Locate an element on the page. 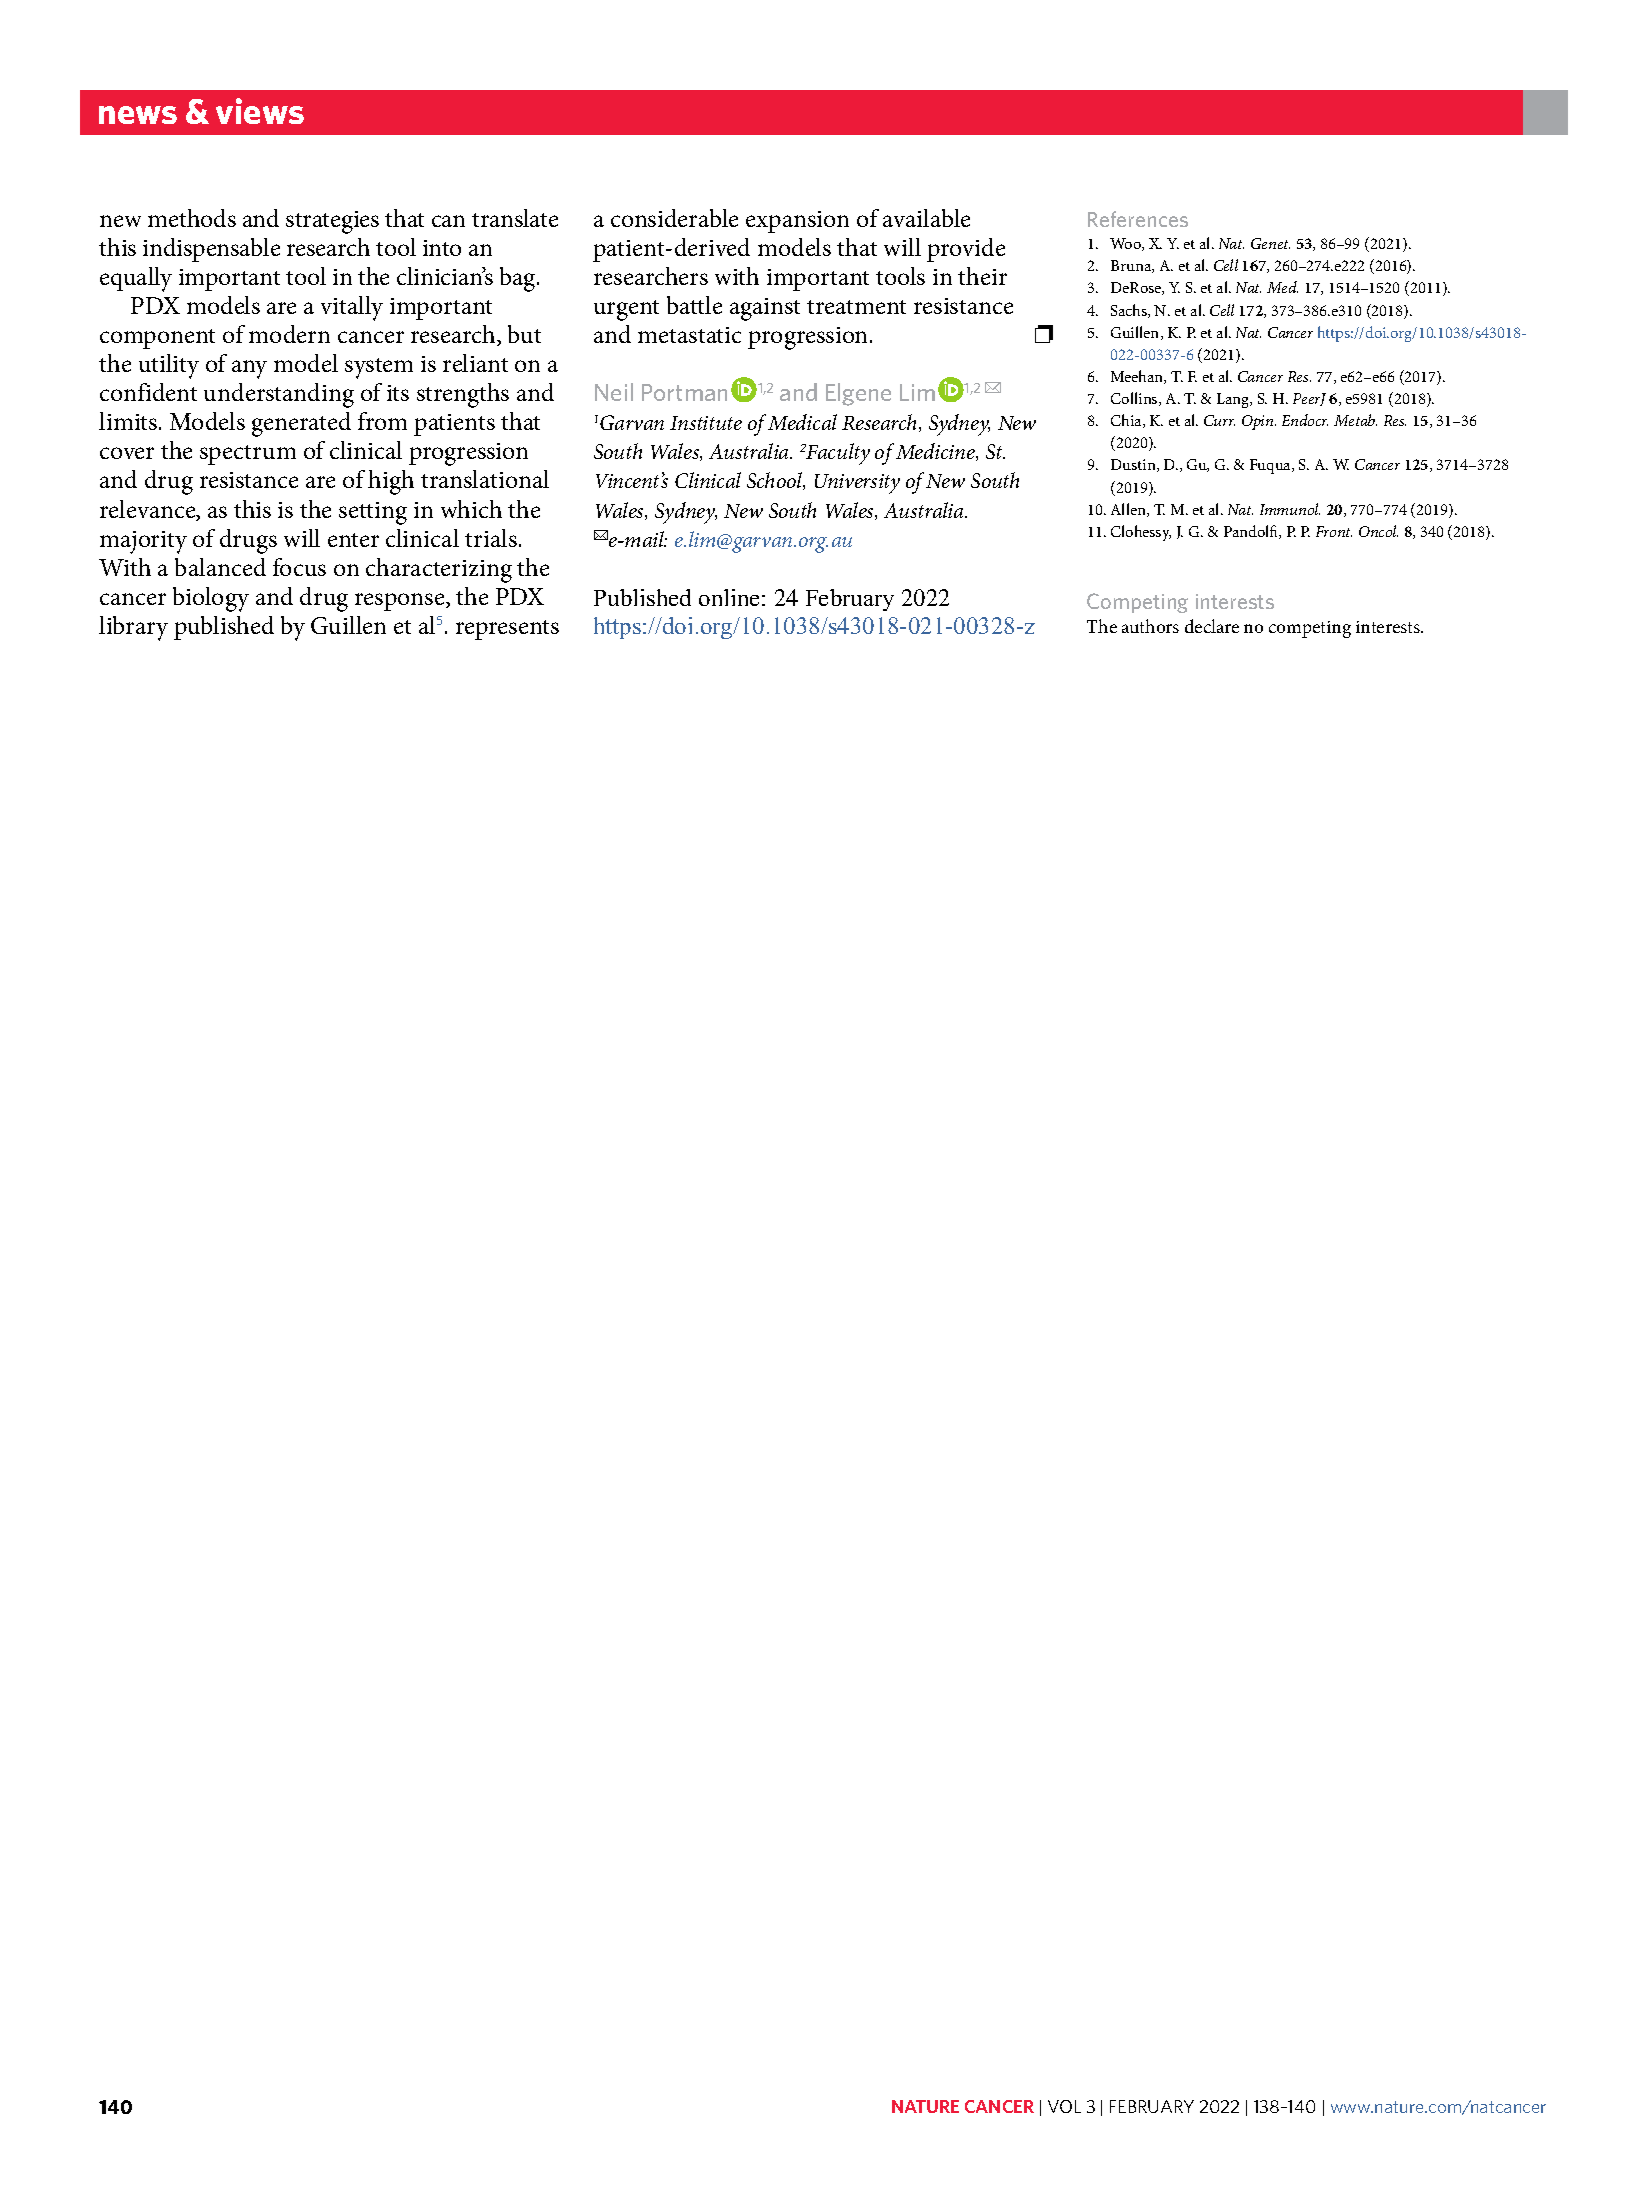  focus is located at coordinates (299, 567).
